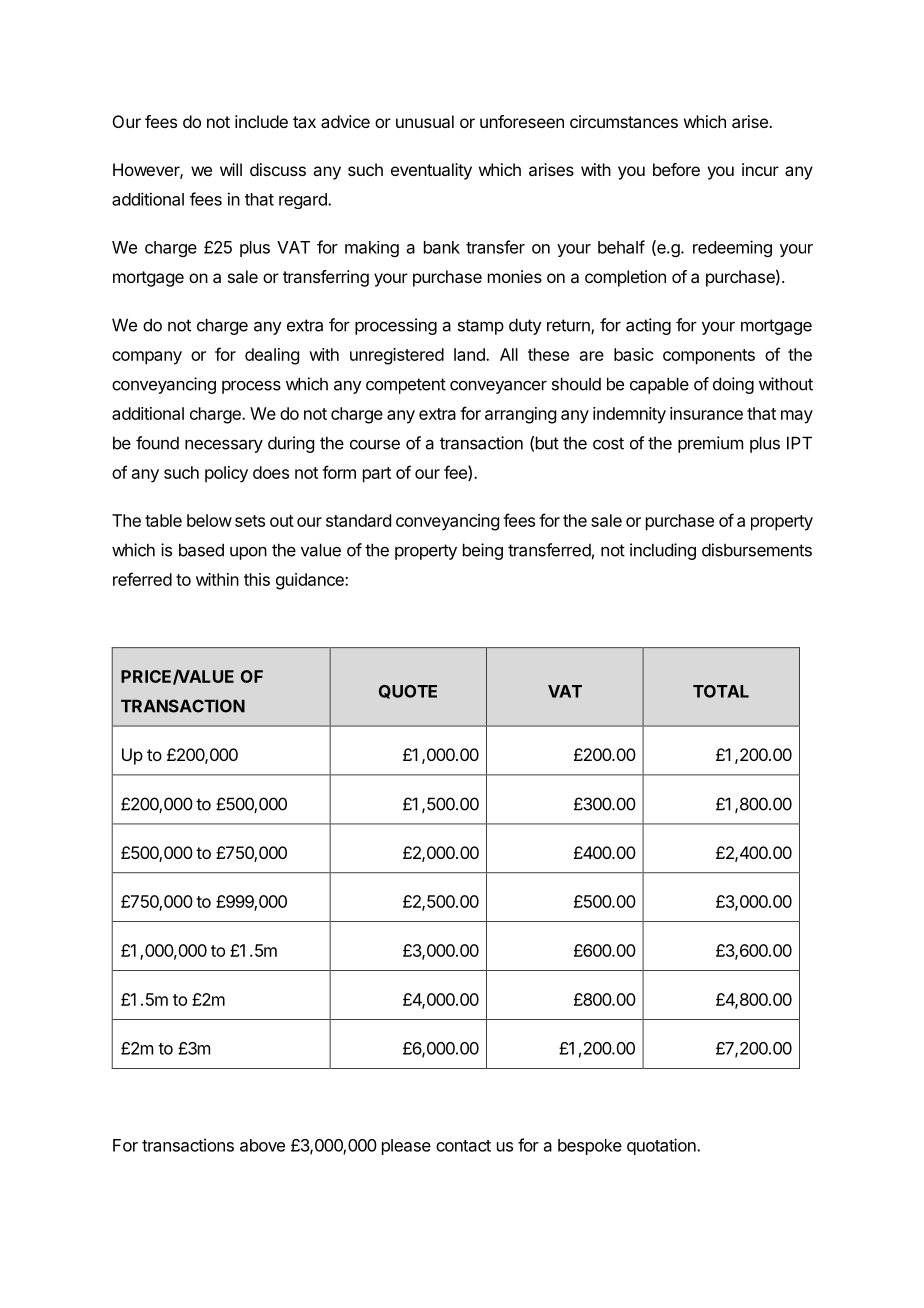  Describe the element at coordinates (262, 1145) in the screenshot. I see `above` at that location.
